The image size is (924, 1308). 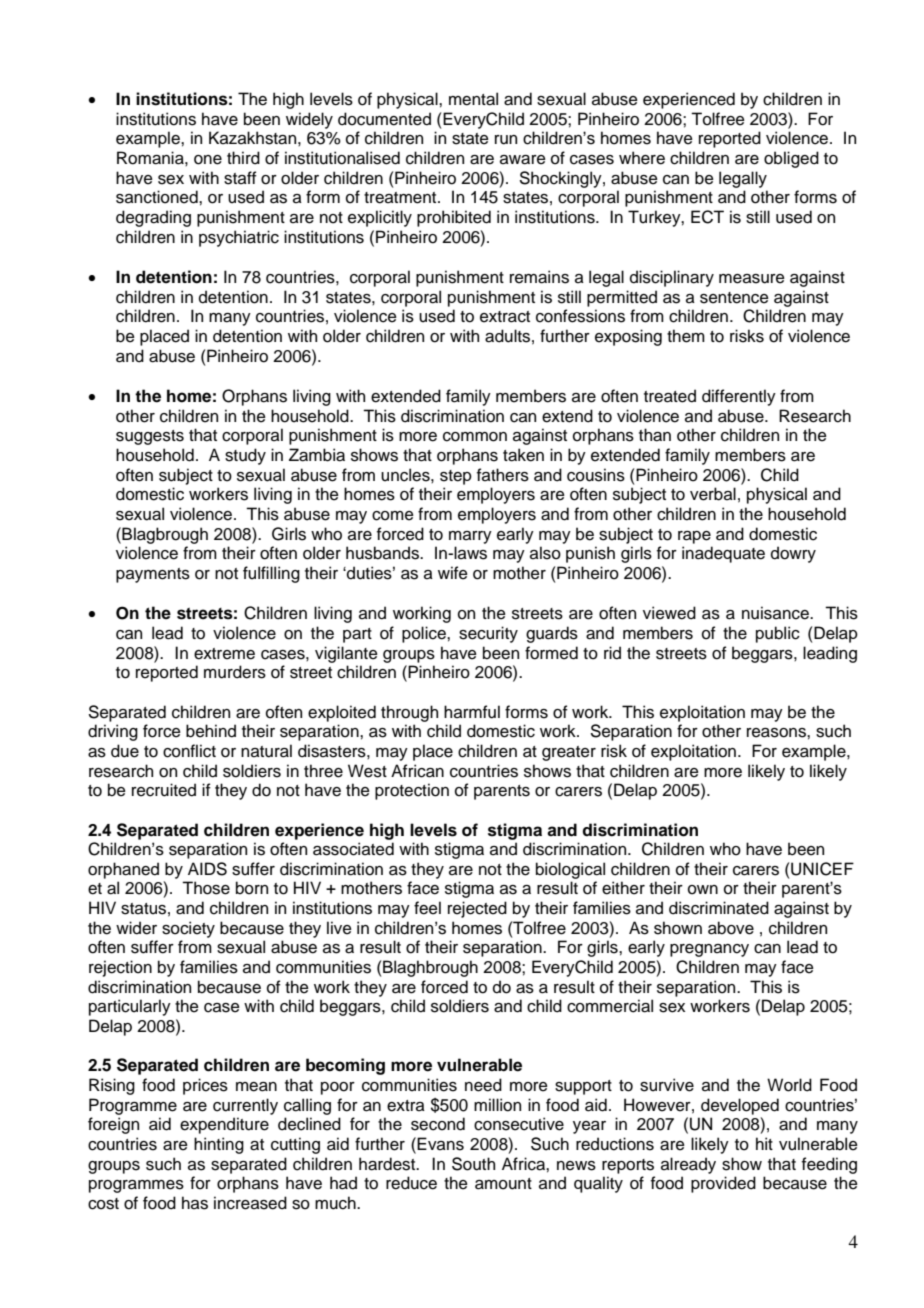 I want to click on provided, so click(x=723, y=1184).
